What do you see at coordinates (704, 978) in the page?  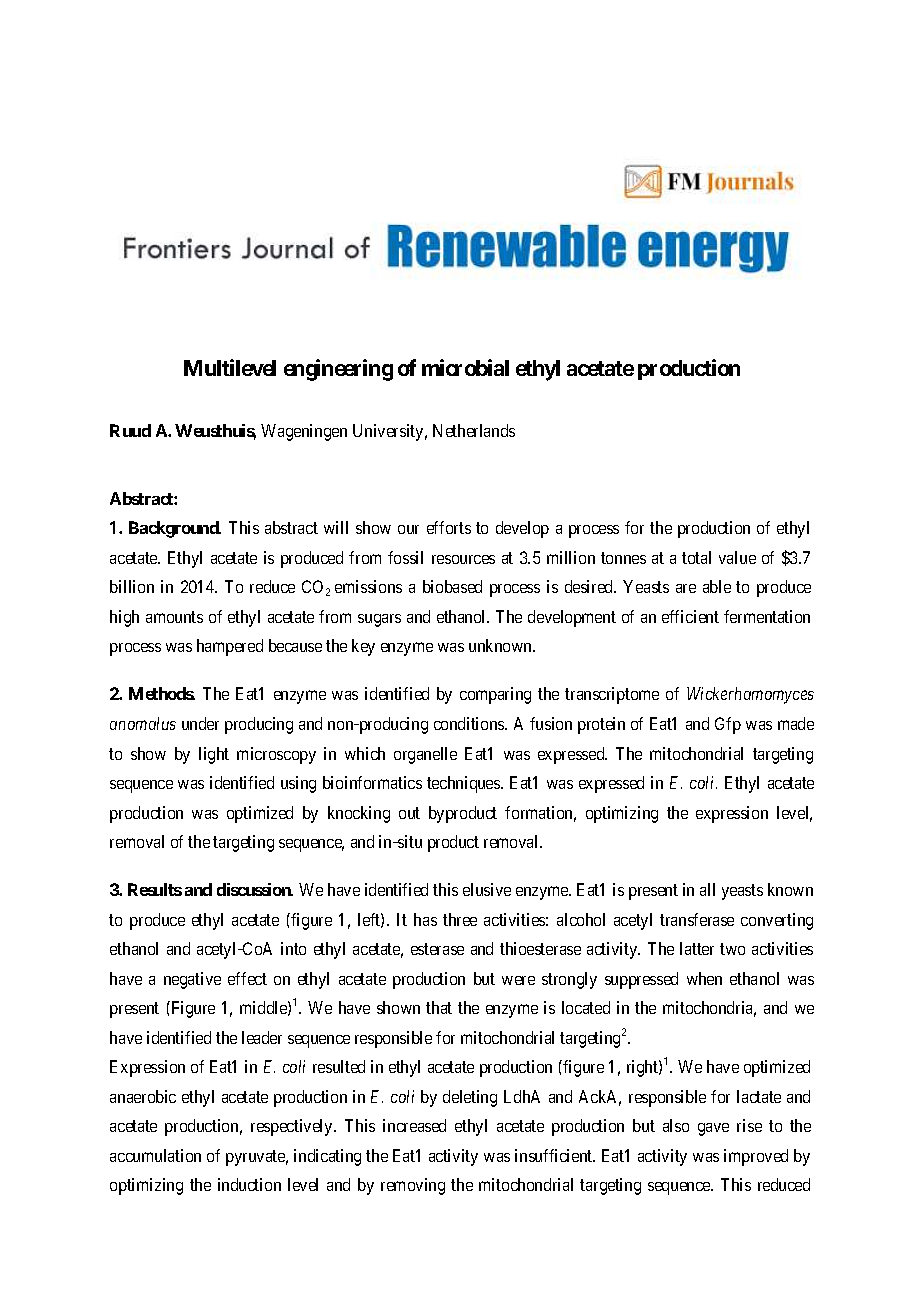 I see `when` at bounding box center [704, 978].
